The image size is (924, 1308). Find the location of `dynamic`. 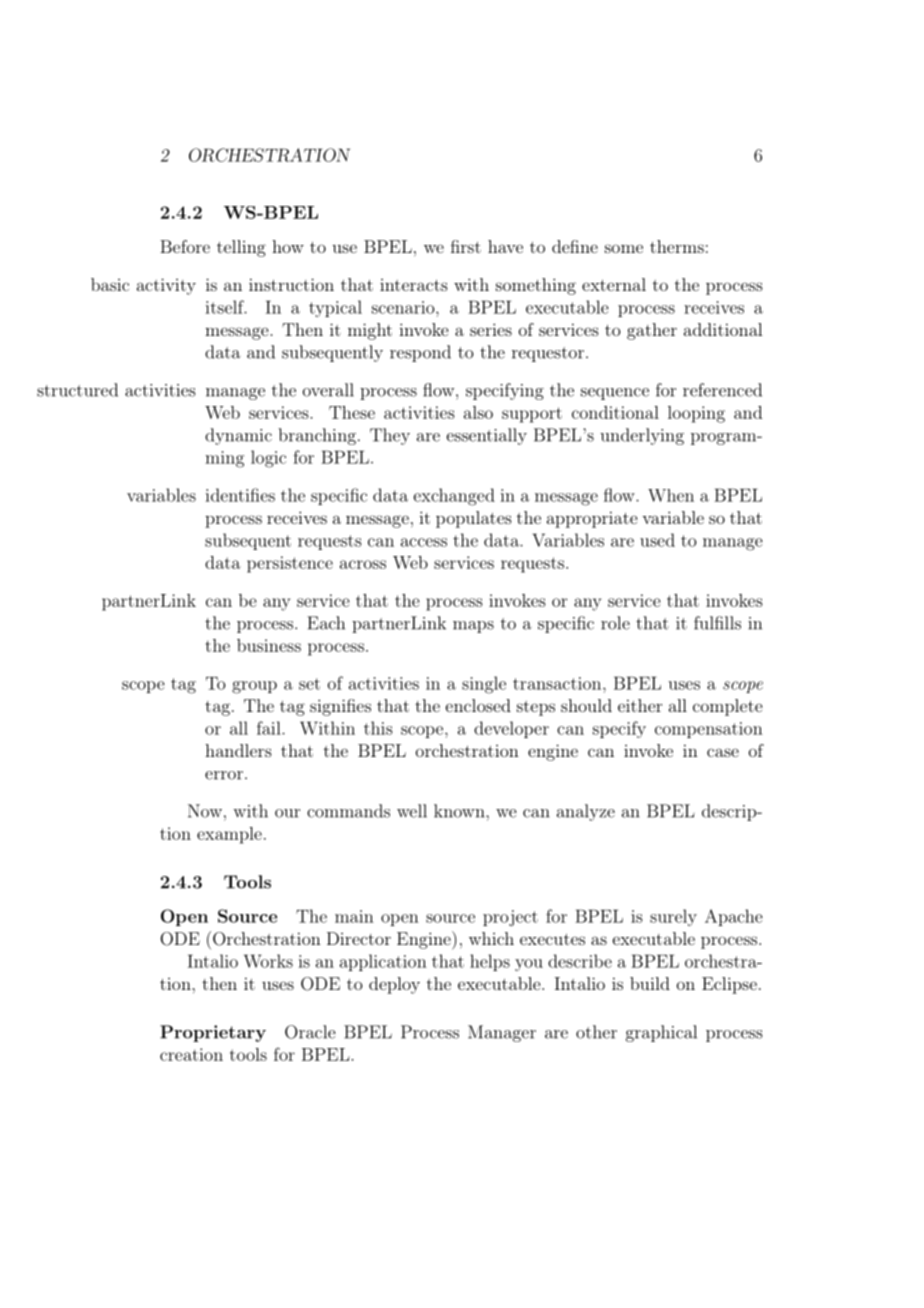

dynamic is located at coordinates (238, 436).
